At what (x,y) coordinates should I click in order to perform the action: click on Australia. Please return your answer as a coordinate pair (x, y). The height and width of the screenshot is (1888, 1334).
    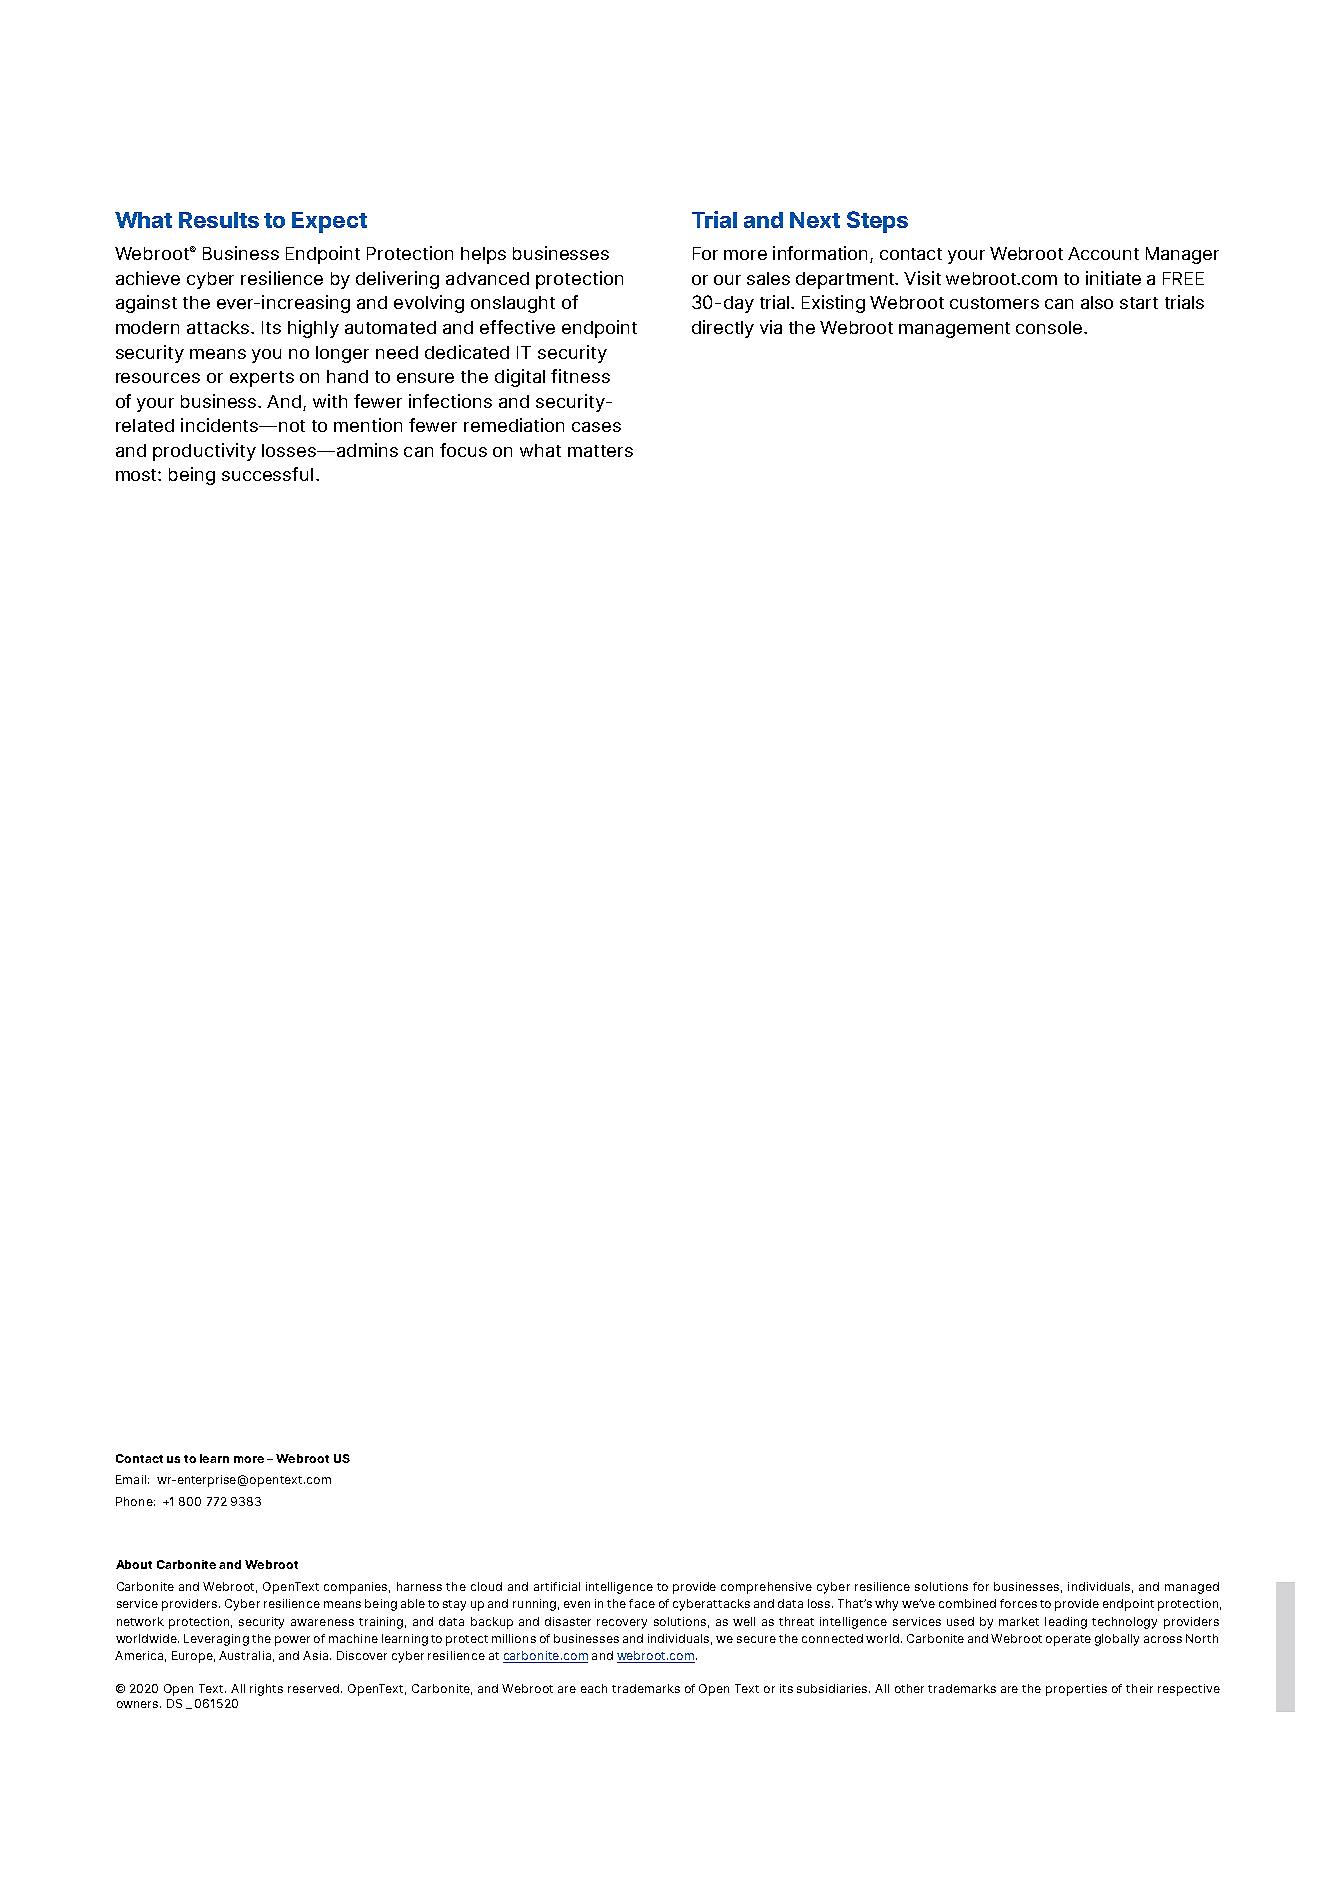
    Looking at the image, I should click on (245, 1655).
